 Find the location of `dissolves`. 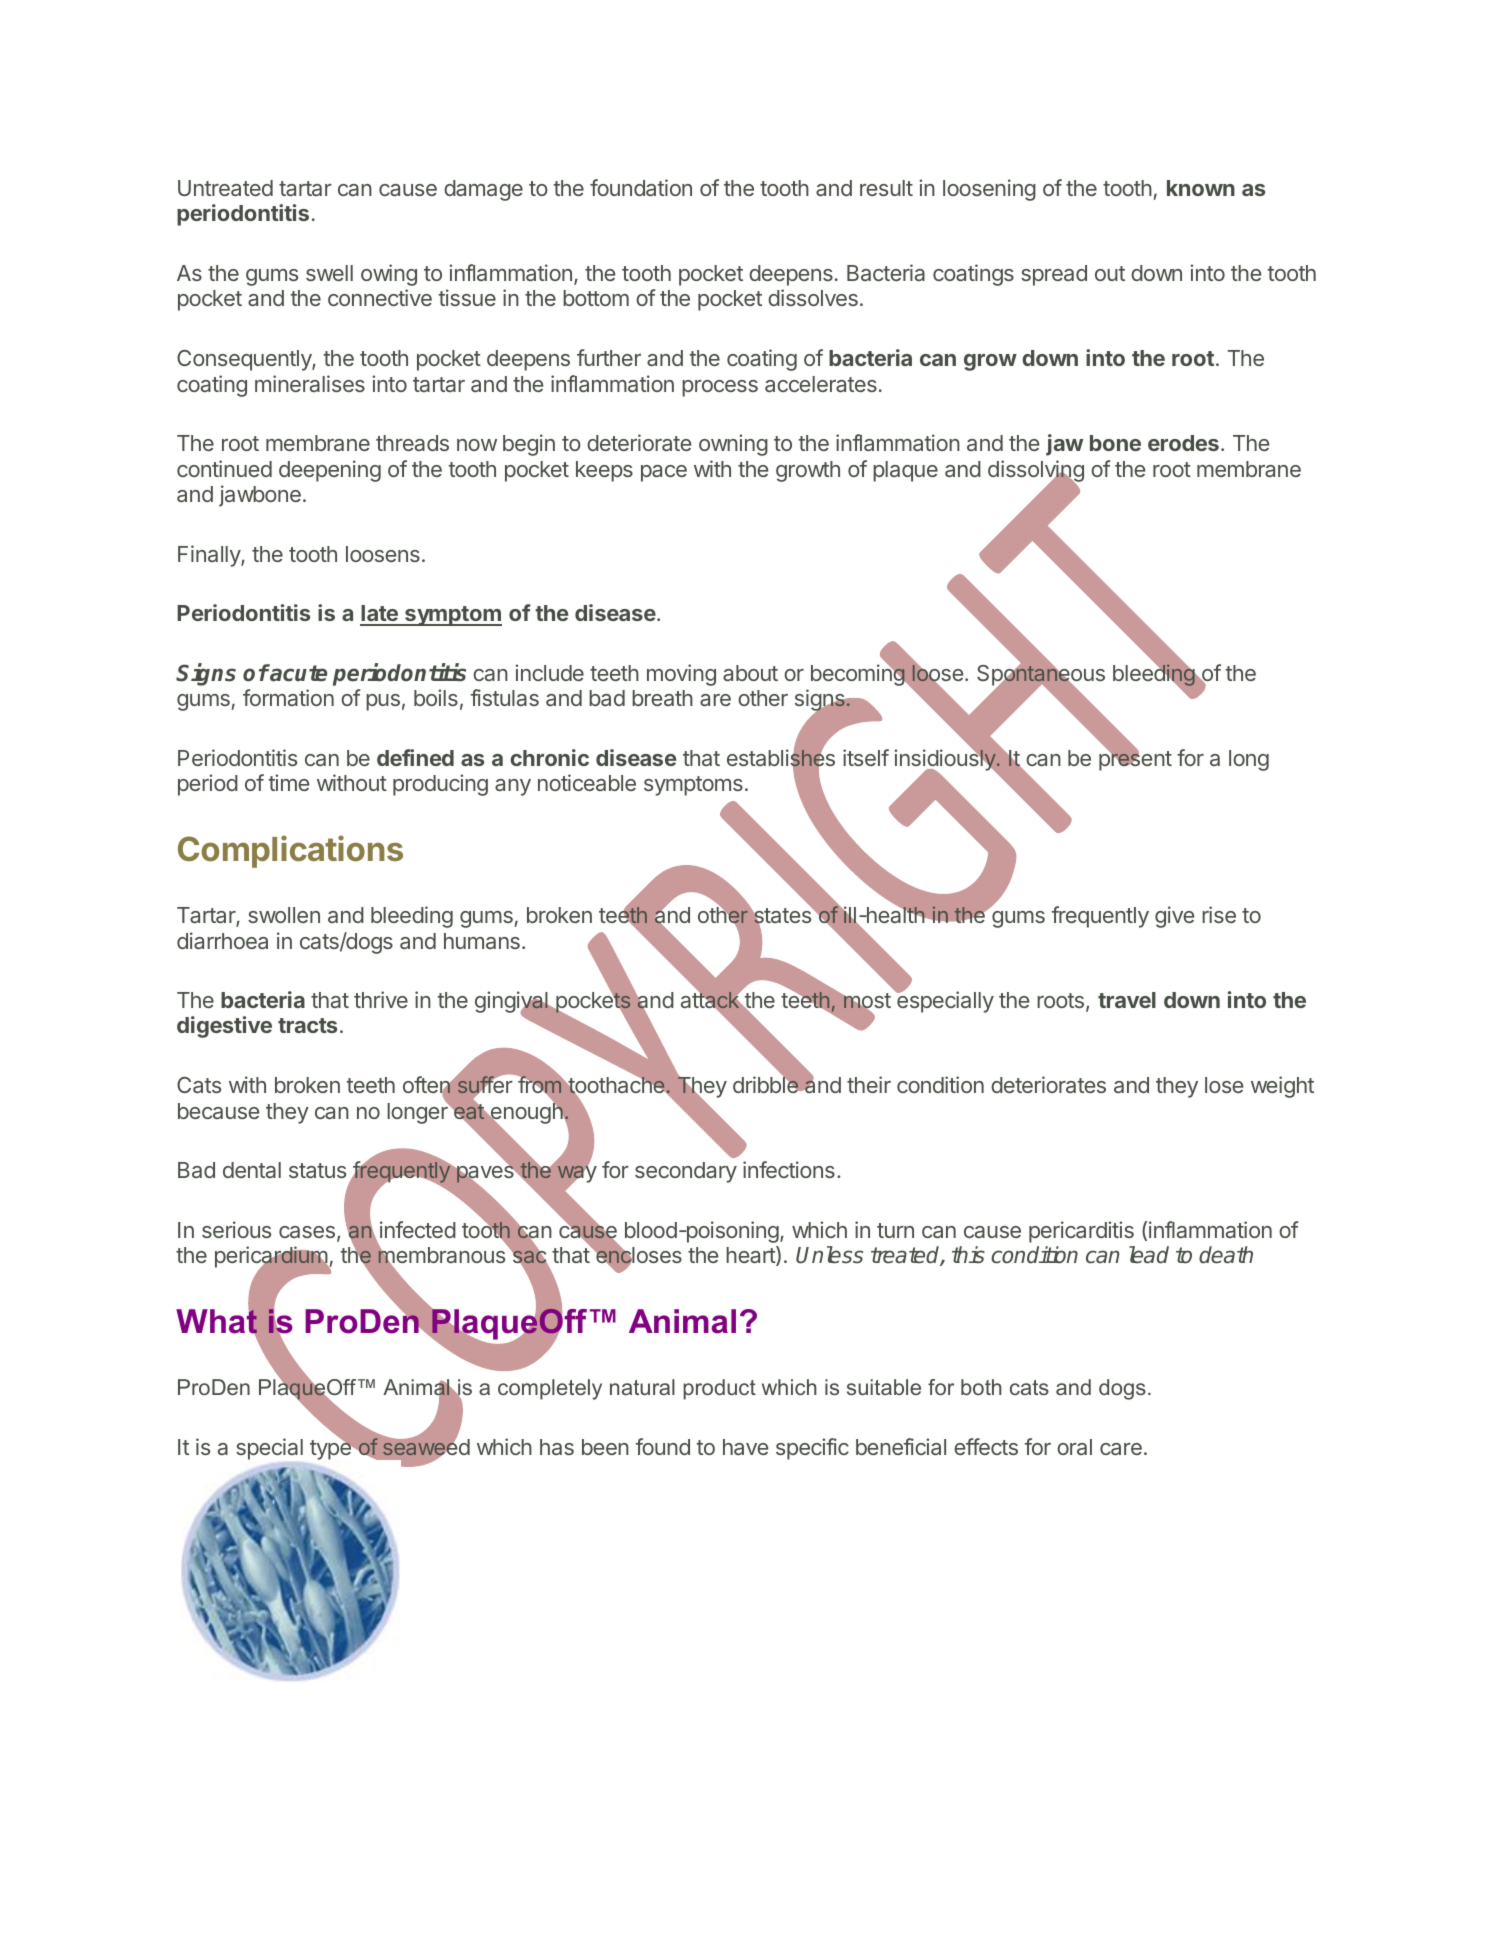

dissolves is located at coordinates (813, 297).
